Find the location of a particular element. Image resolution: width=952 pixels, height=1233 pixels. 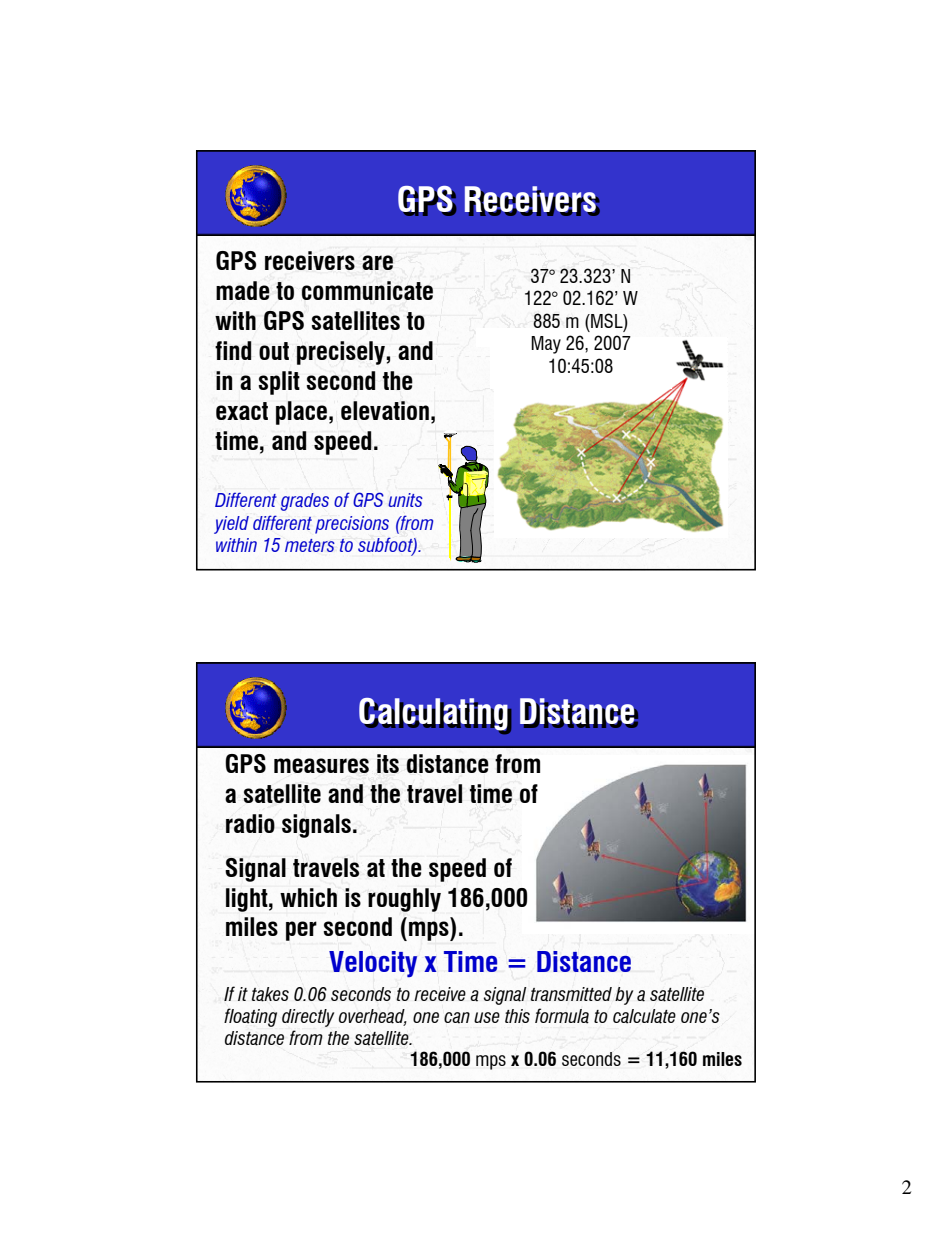

takes is located at coordinates (270, 994).
